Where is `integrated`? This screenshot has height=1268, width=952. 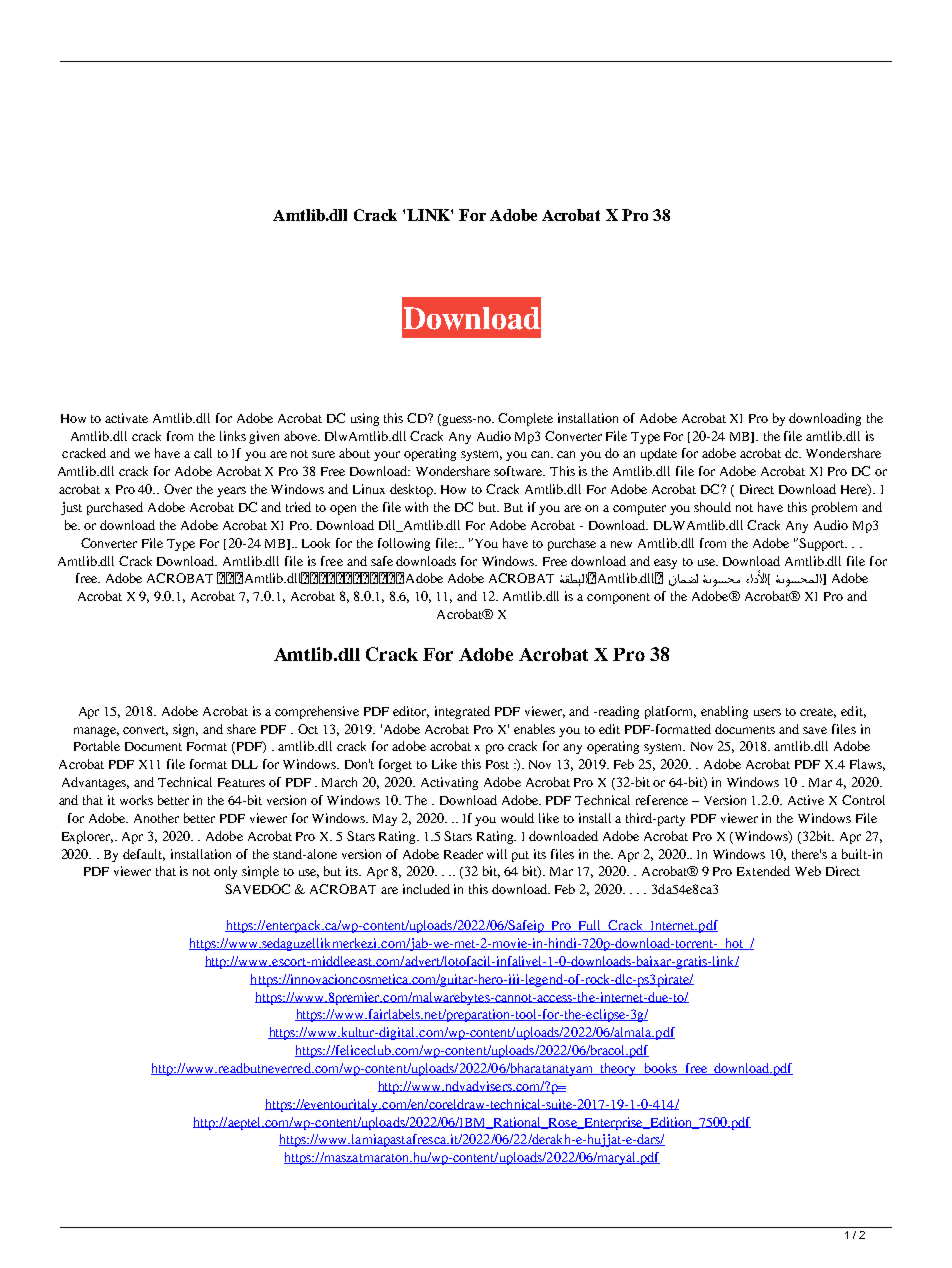 integrated is located at coordinates (462, 712).
